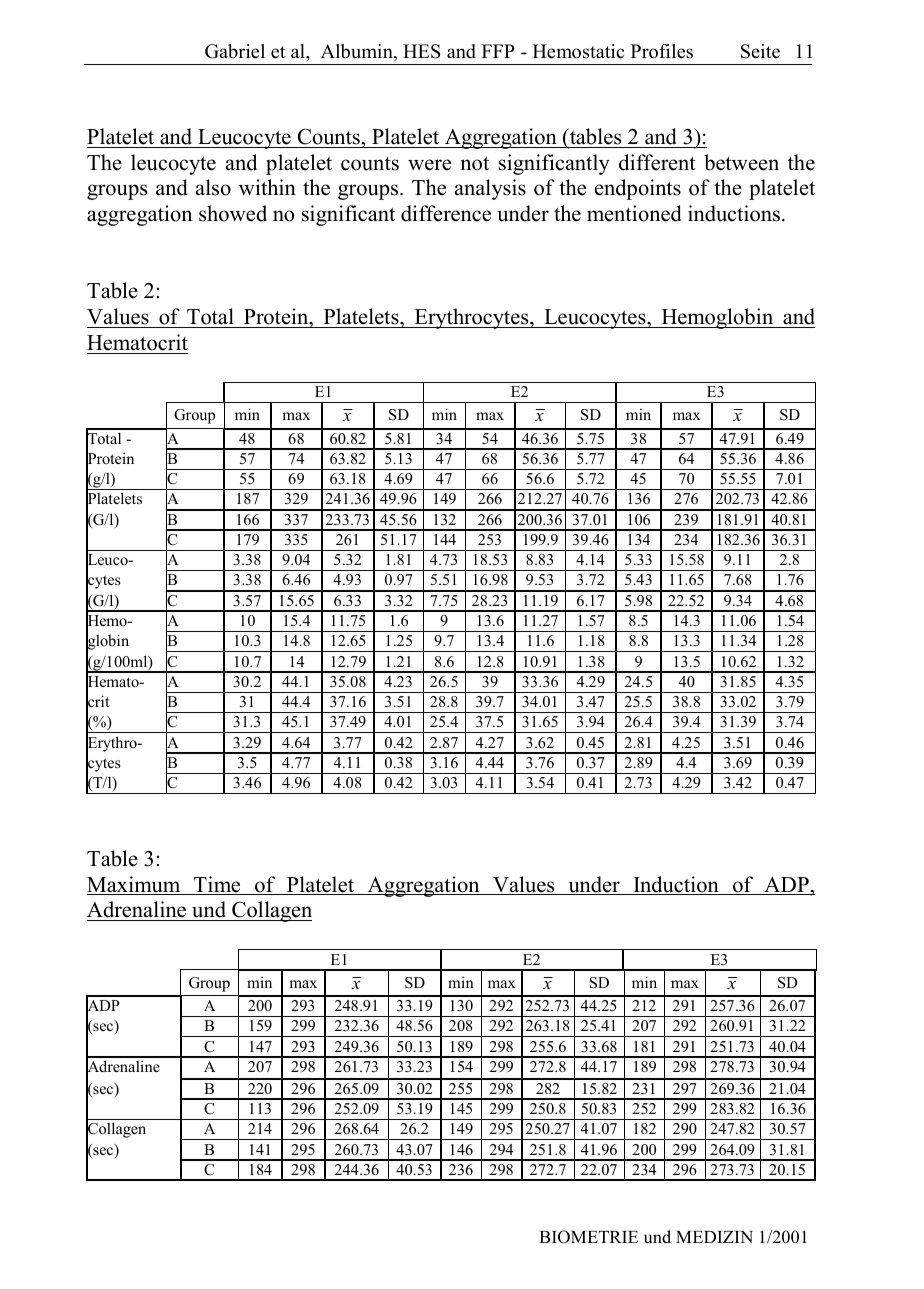 Image resolution: width=924 pixels, height=1289 pixels. Describe the element at coordinates (135, 885) in the page. I see `Maximum` at that location.
